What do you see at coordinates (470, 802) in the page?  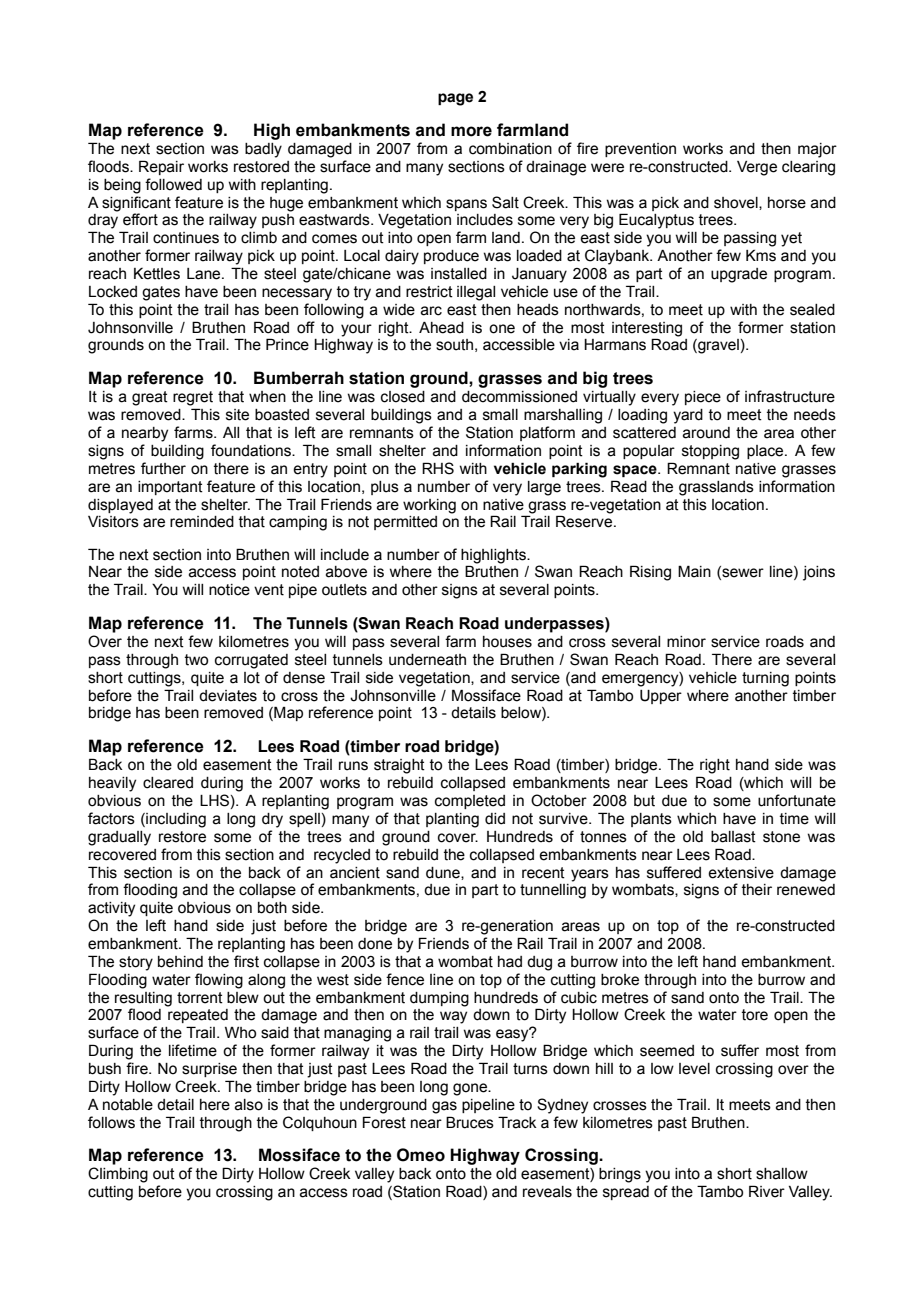 I see `completed` at bounding box center [470, 802].
